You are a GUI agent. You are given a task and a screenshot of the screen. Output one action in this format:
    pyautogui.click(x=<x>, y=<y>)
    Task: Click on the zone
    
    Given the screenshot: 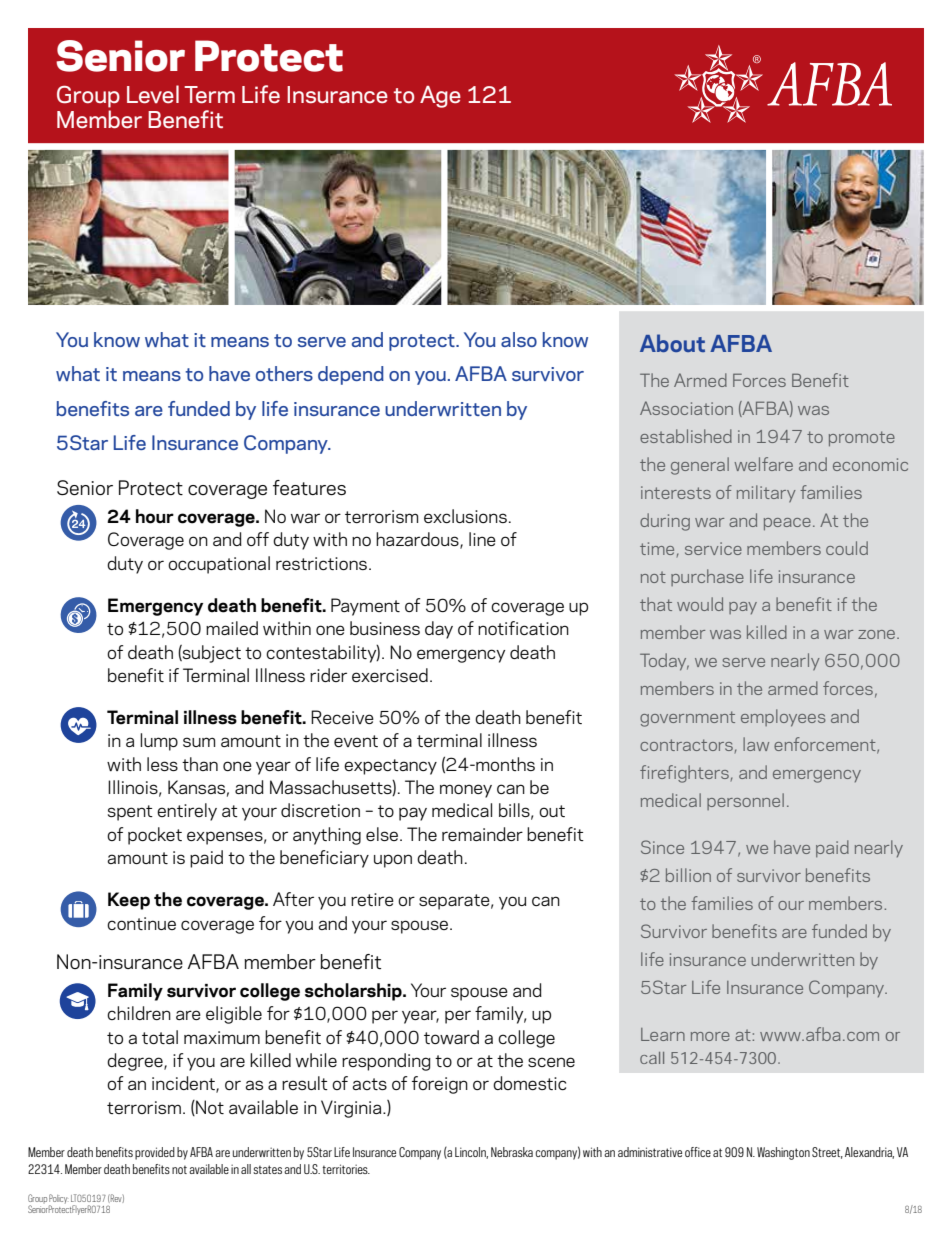 What is the action you would take?
    pyautogui.click(x=878, y=634)
